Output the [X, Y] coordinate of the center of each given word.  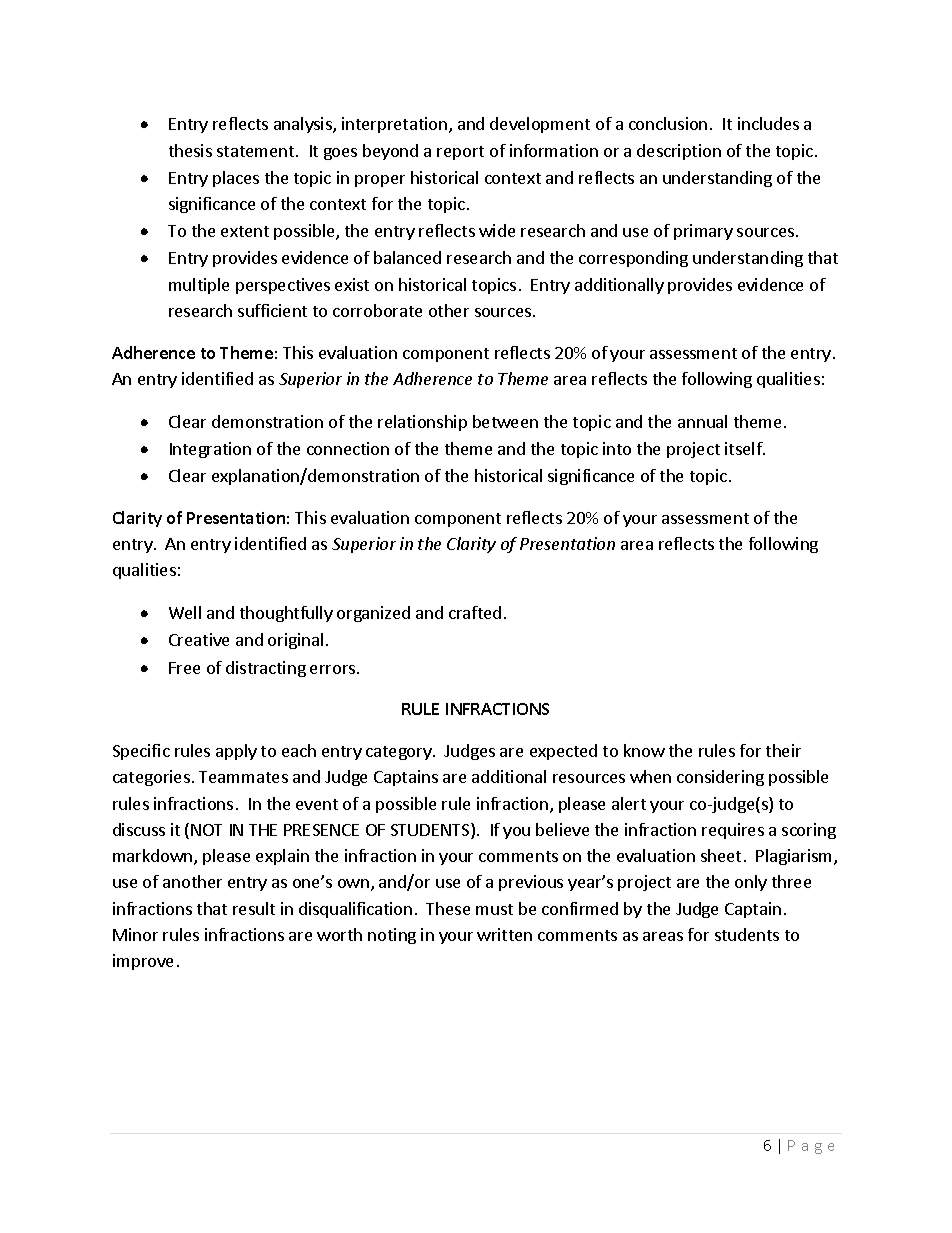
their [783, 750]
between [505, 421]
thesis [190, 150]
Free [184, 668]
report [460, 153]
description [679, 152]
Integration [210, 450]
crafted [475, 612]
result [254, 908]
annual [702, 421]
